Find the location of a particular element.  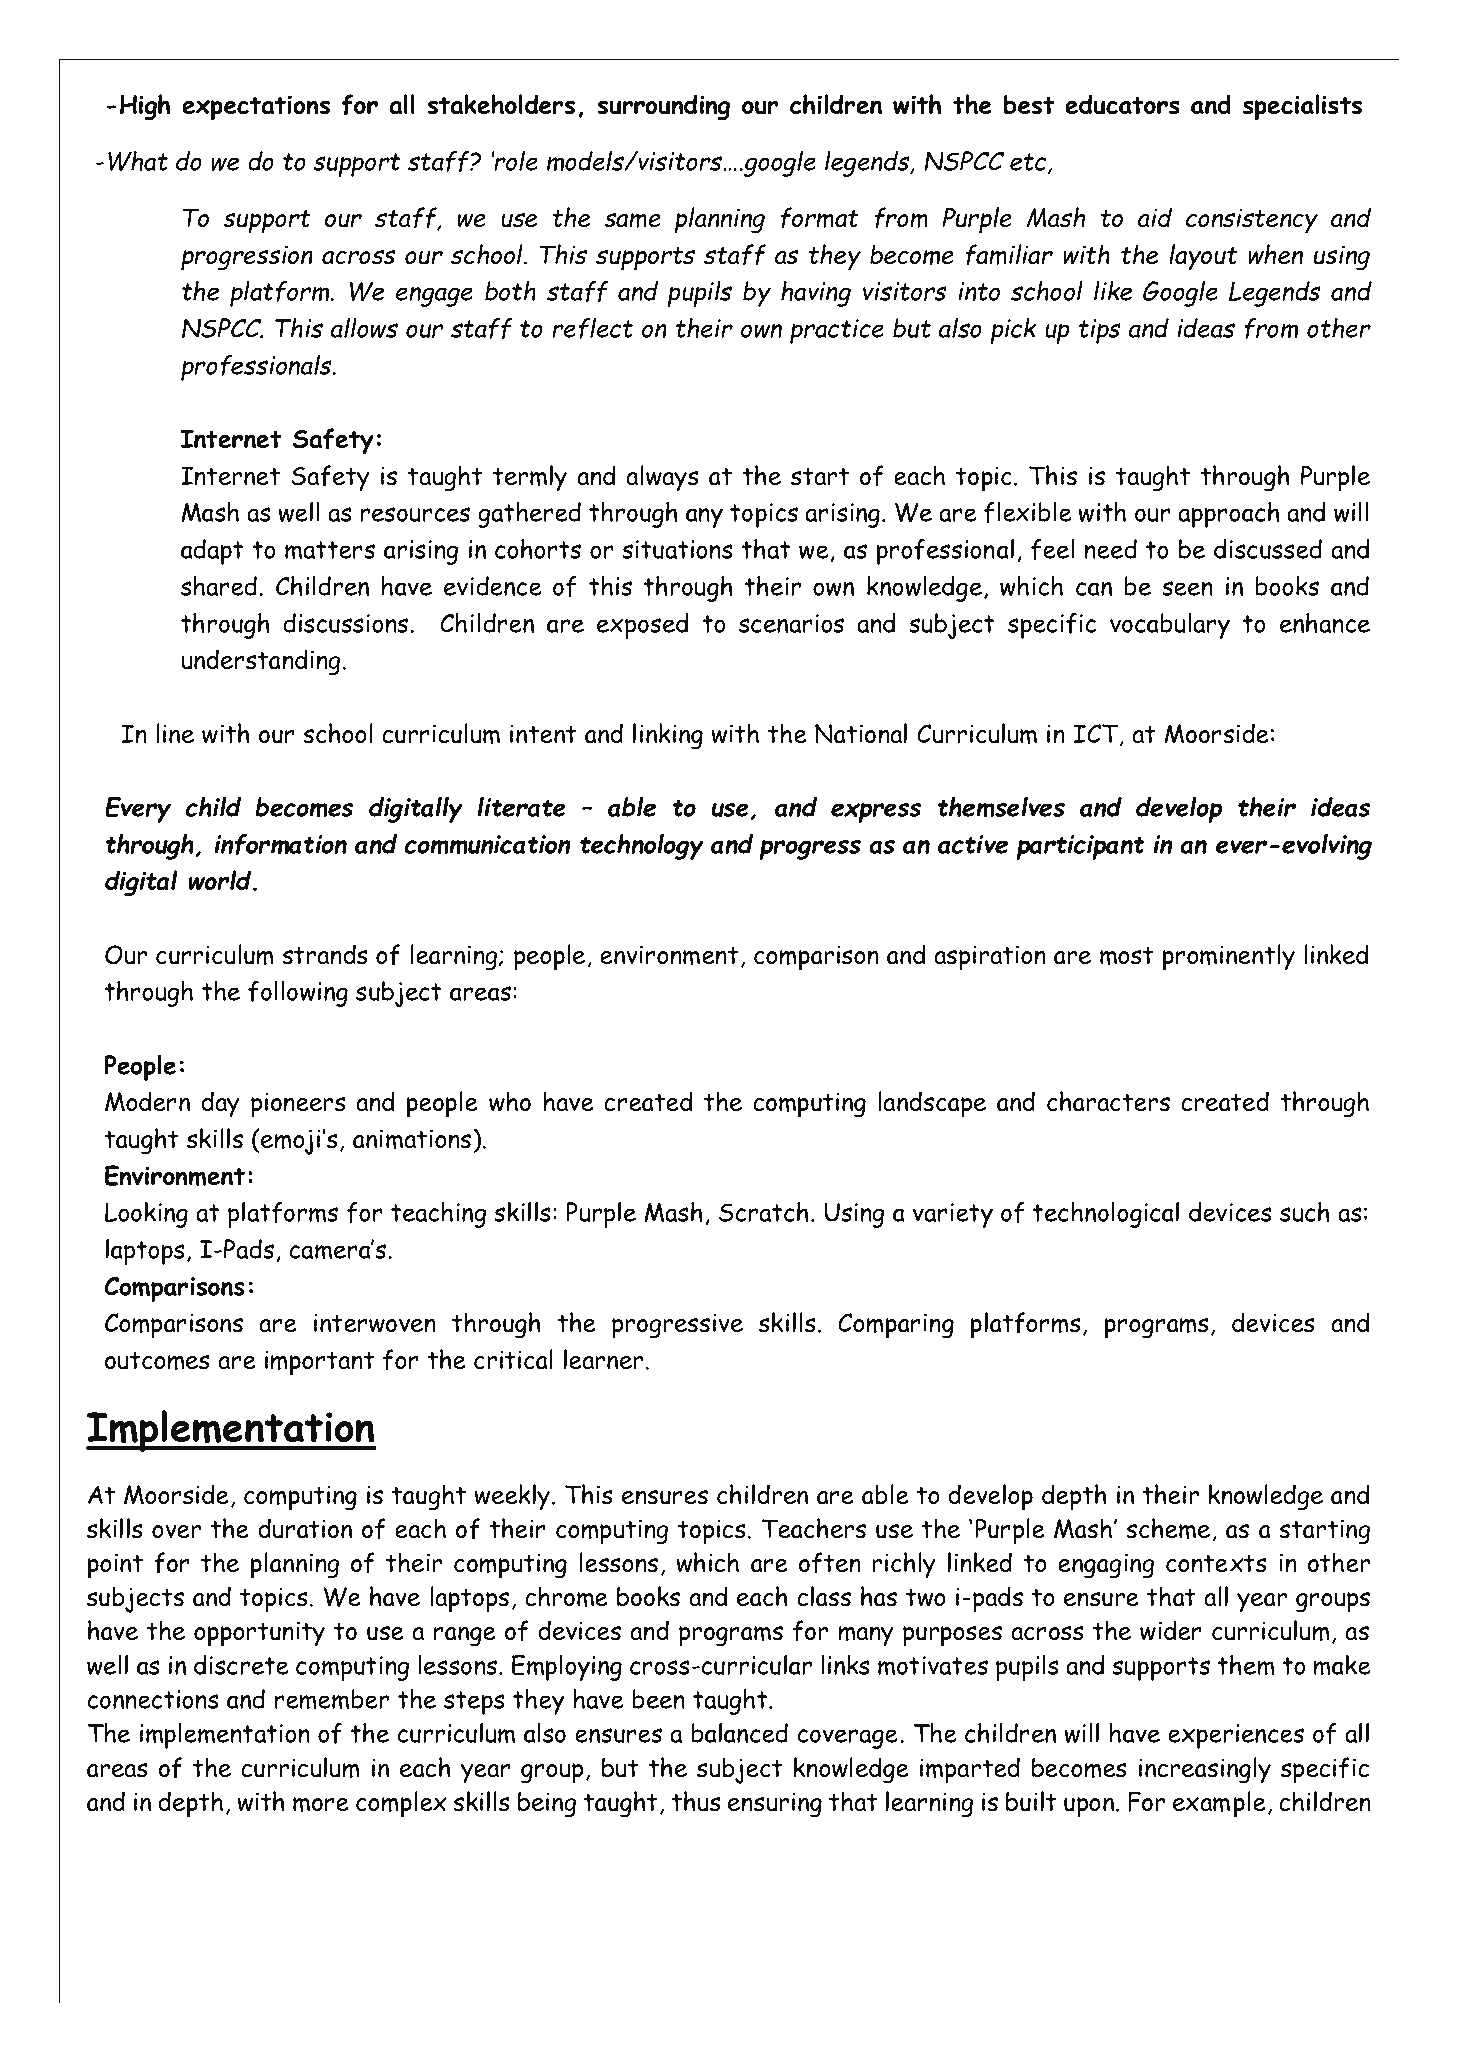

situations is located at coordinates (677, 549).
